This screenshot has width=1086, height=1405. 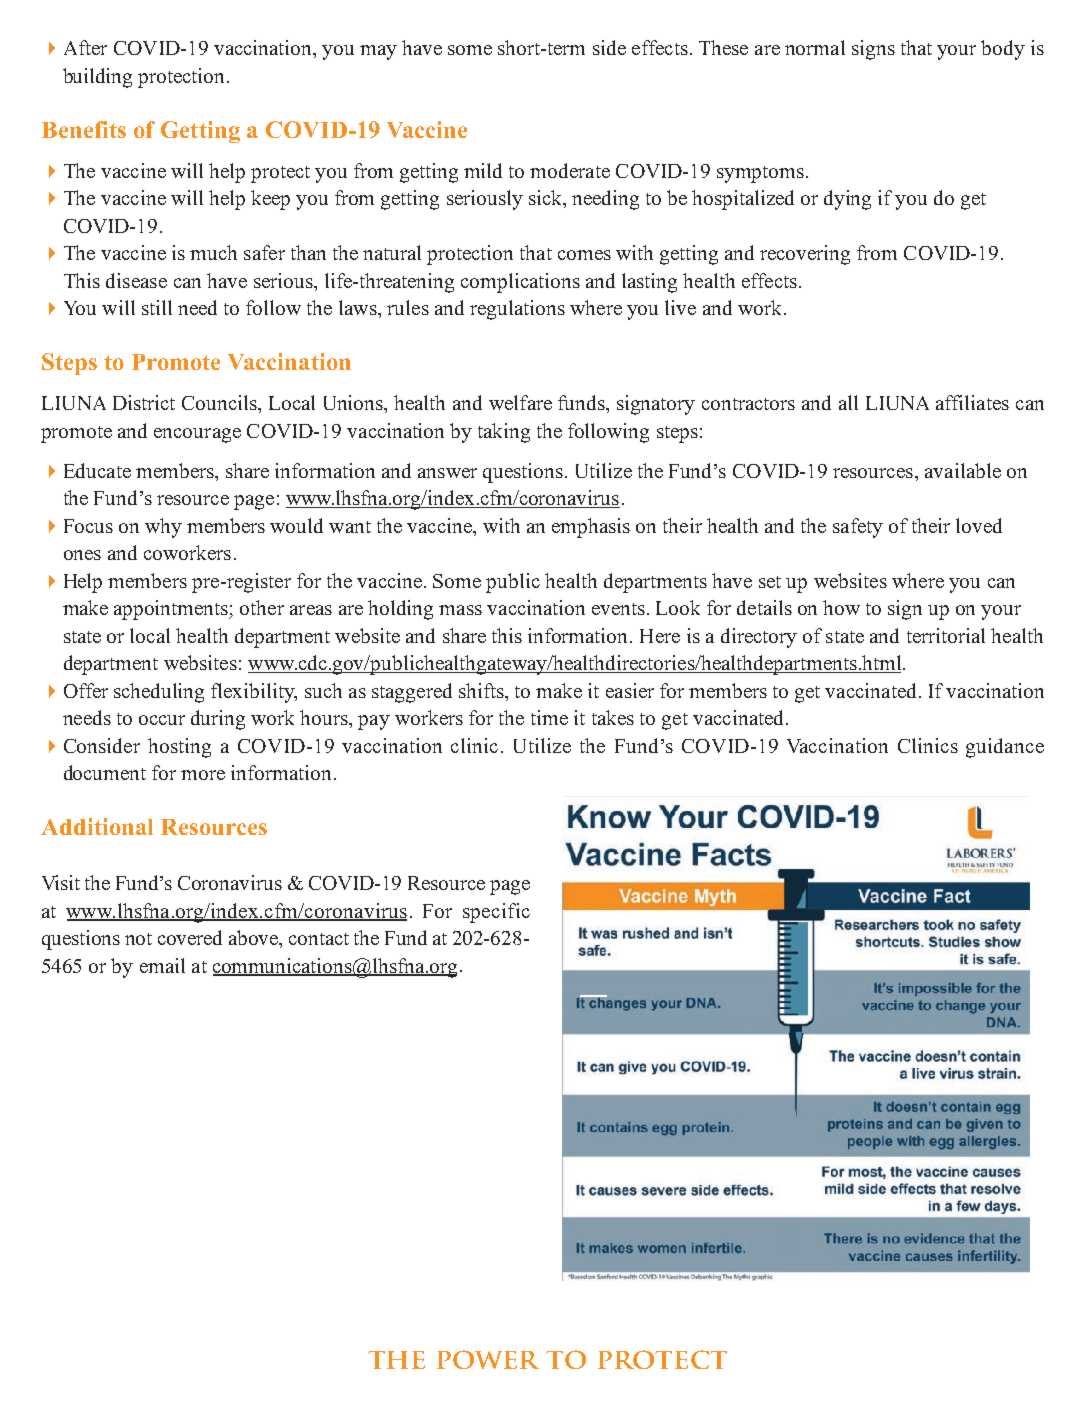 What do you see at coordinates (591, 528) in the screenshot?
I see `emphasis` at bounding box center [591, 528].
